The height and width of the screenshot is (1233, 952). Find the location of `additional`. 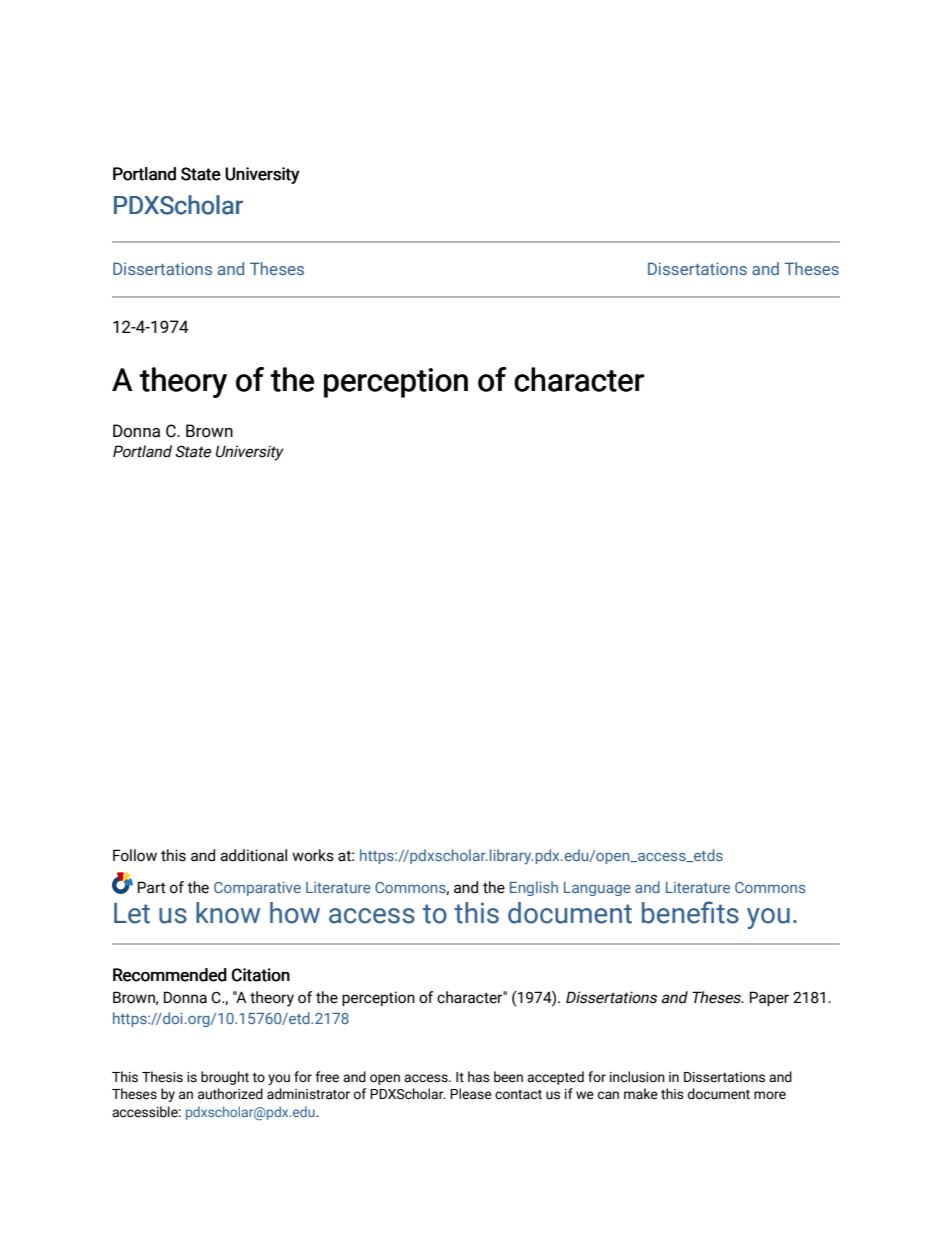

additional is located at coordinates (253, 855).
